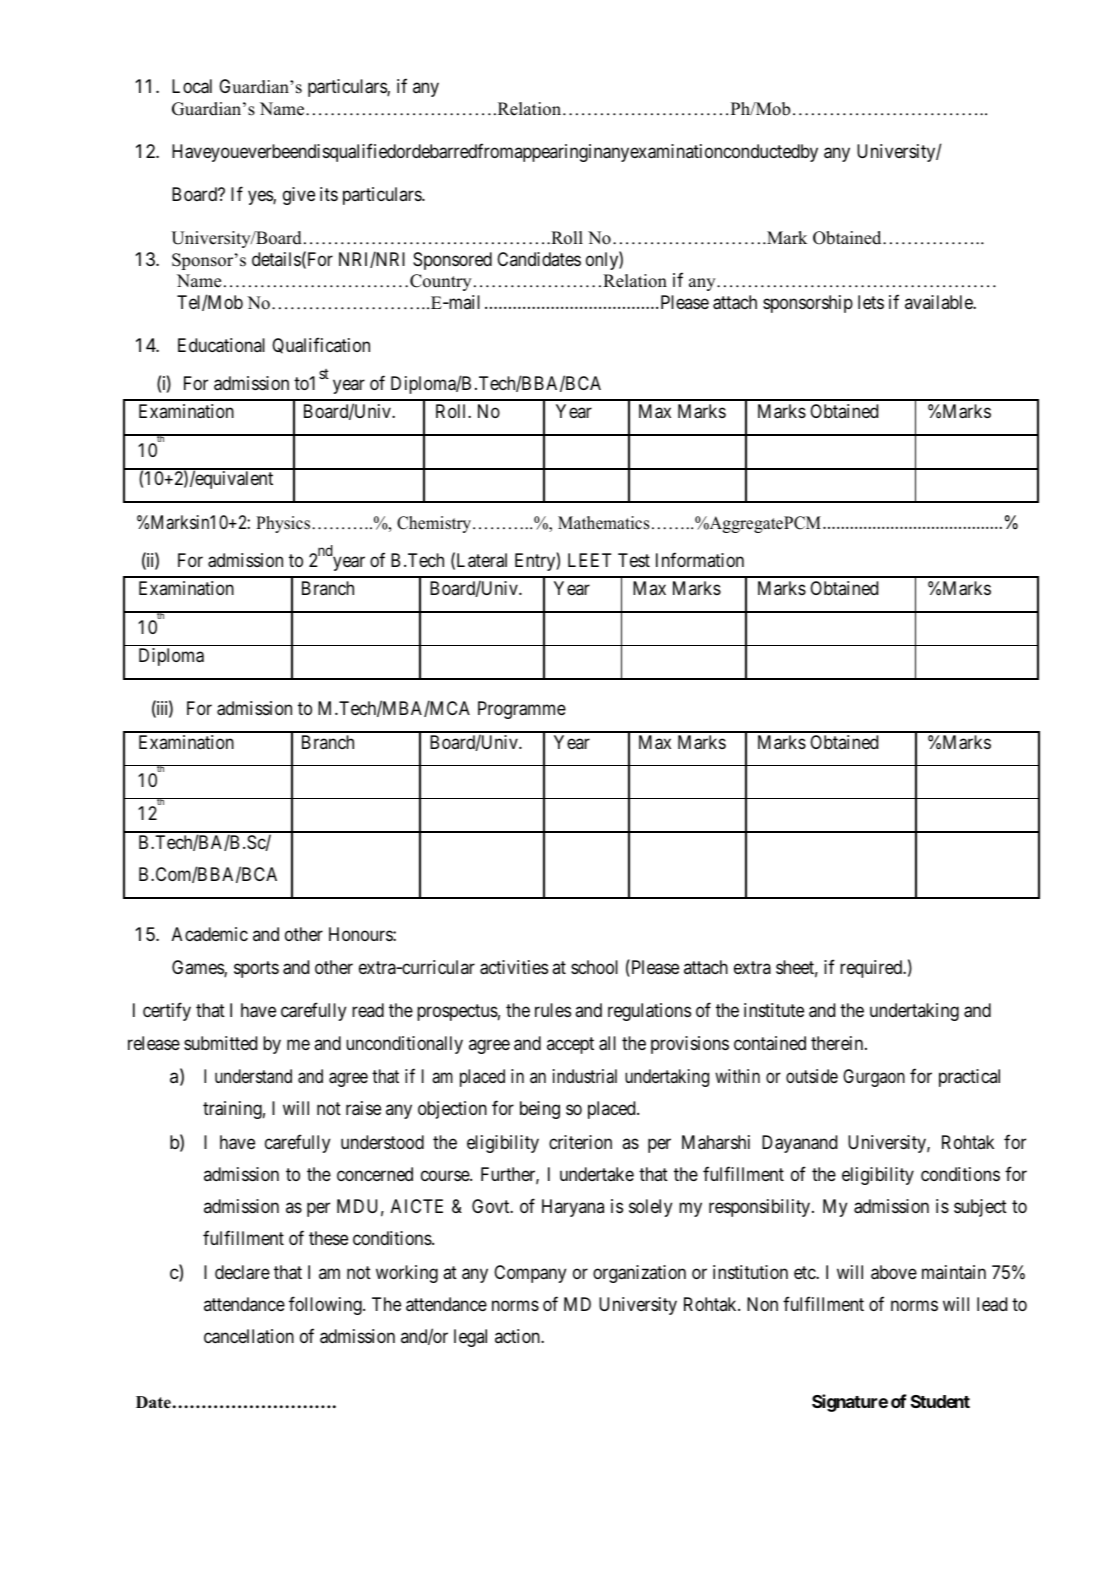 The height and width of the page is (1586, 1120). What do you see at coordinates (872, 969) in the page?
I see `required` at bounding box center [872, 969].
